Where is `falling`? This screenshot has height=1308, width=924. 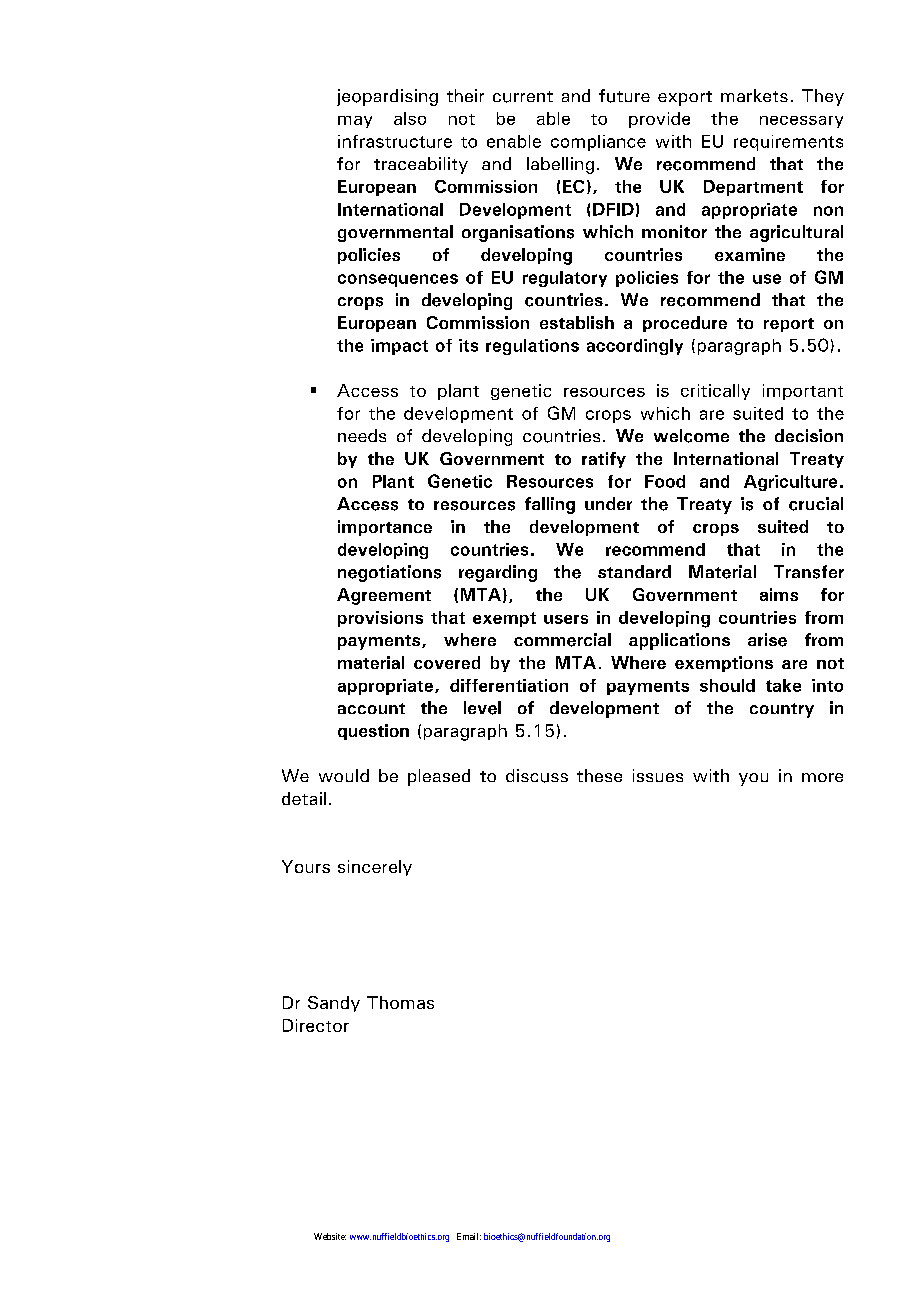 falling is located at coordinates (550, 505).
